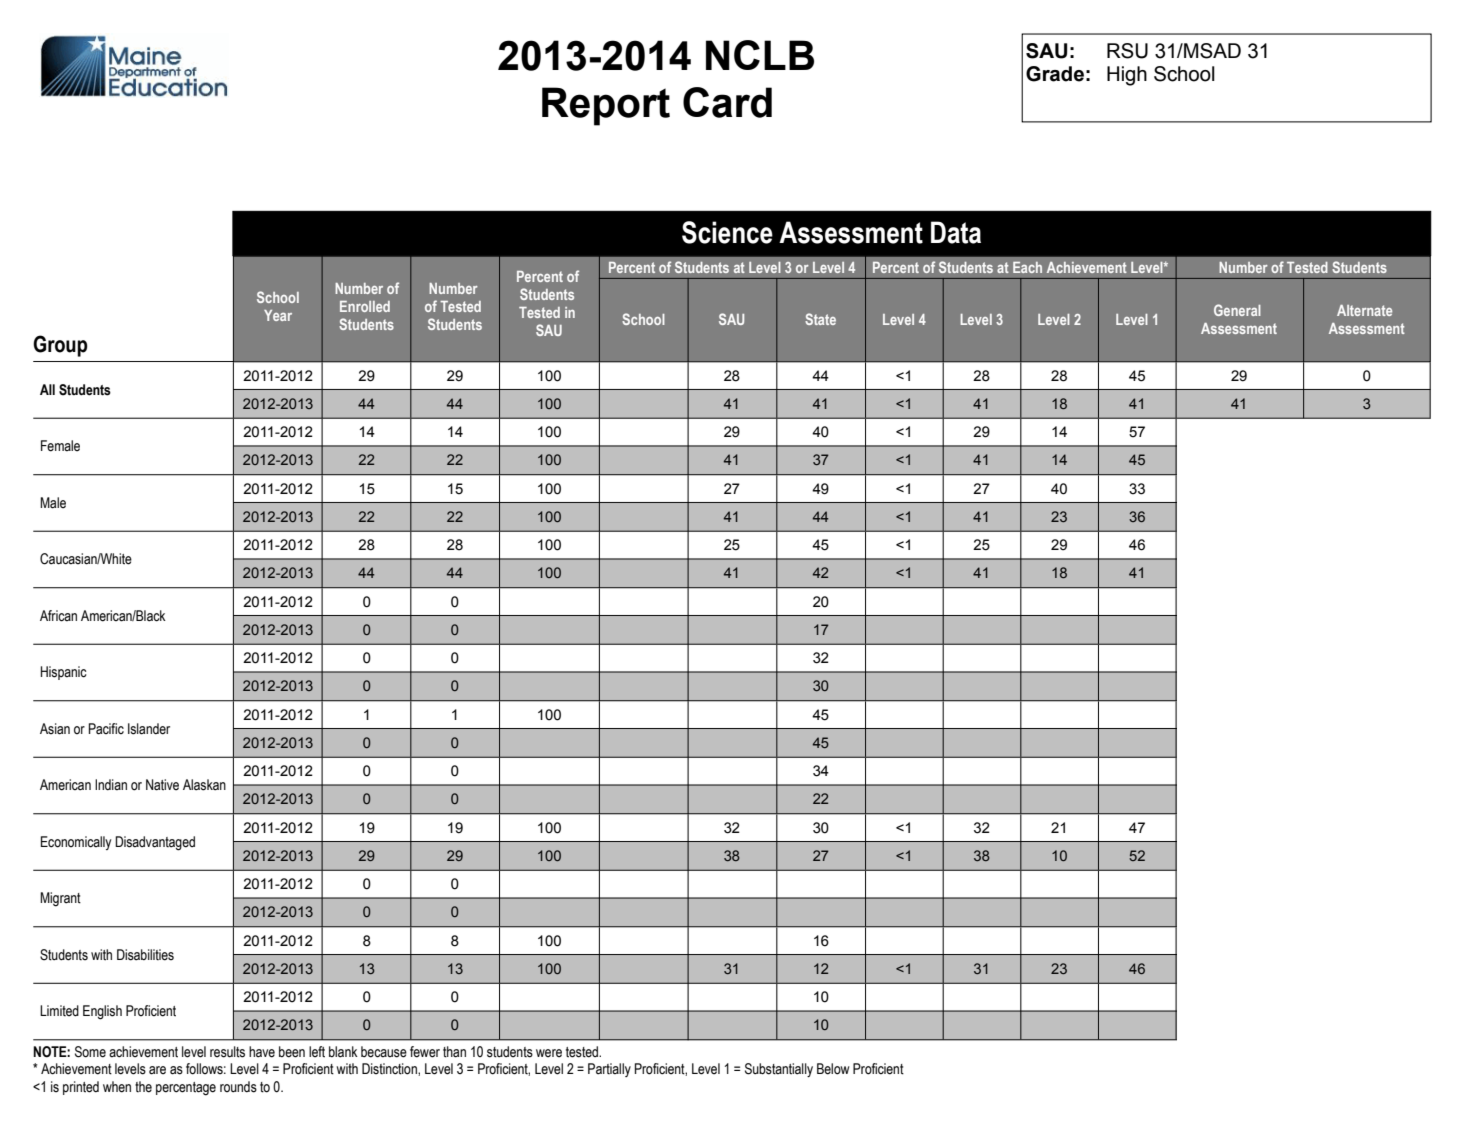  What do you see at coordinates (58, 616) in the screenshot?
I see `African` at bounding box center [58, 616].
